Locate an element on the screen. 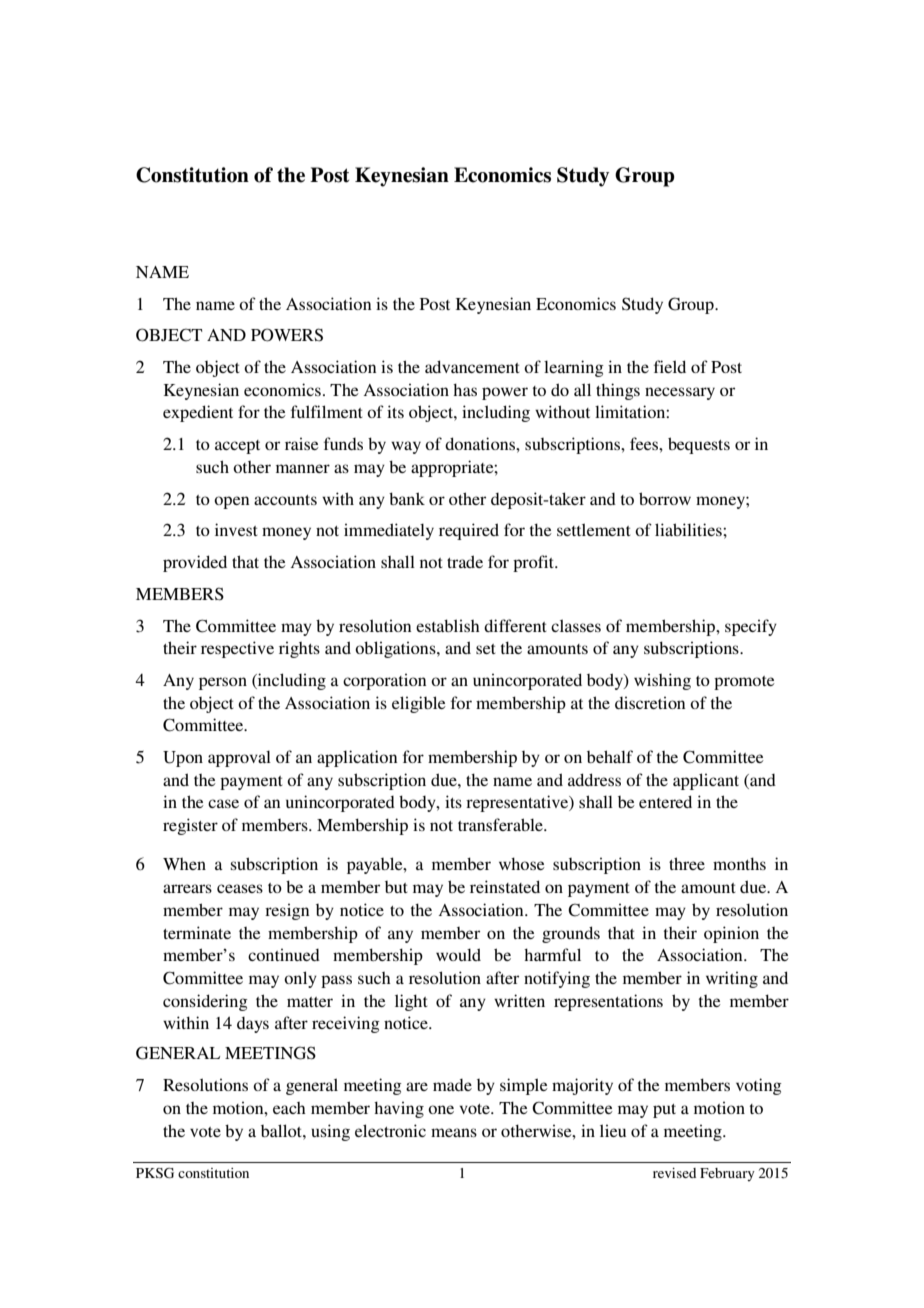 Image resolution: width=924 pixels, height=1308 pixels. liabilities is located at coordinates (689, 529).
